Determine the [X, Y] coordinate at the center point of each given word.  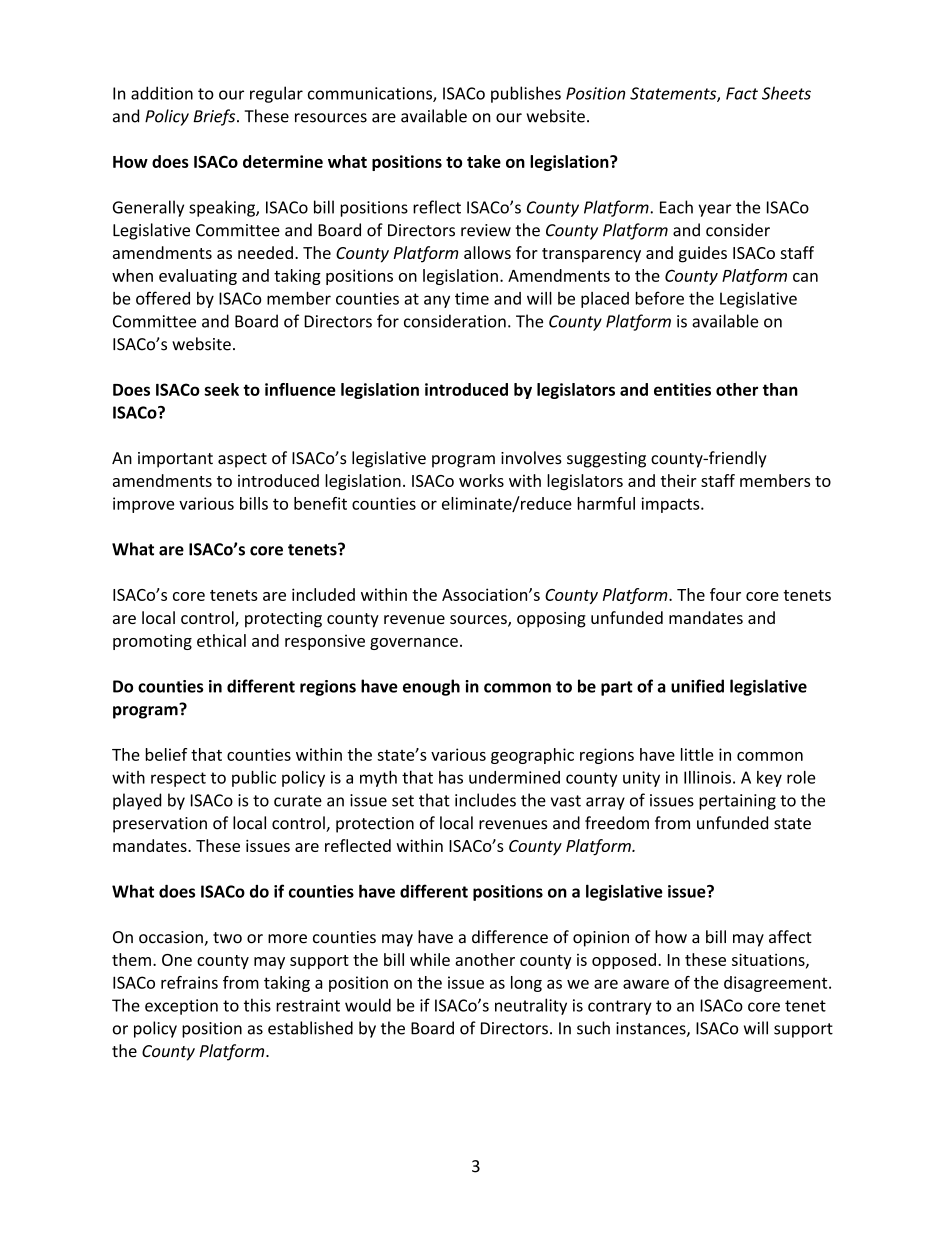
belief [166, 754]
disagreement [777, 984]
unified [697, 686]
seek [221, 389]
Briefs [215, 117]
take [484, 161]
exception [181, 1007]
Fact [742, 93]
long [526, 984]
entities [682, 389]
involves [531, 458]
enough [431, 687]
